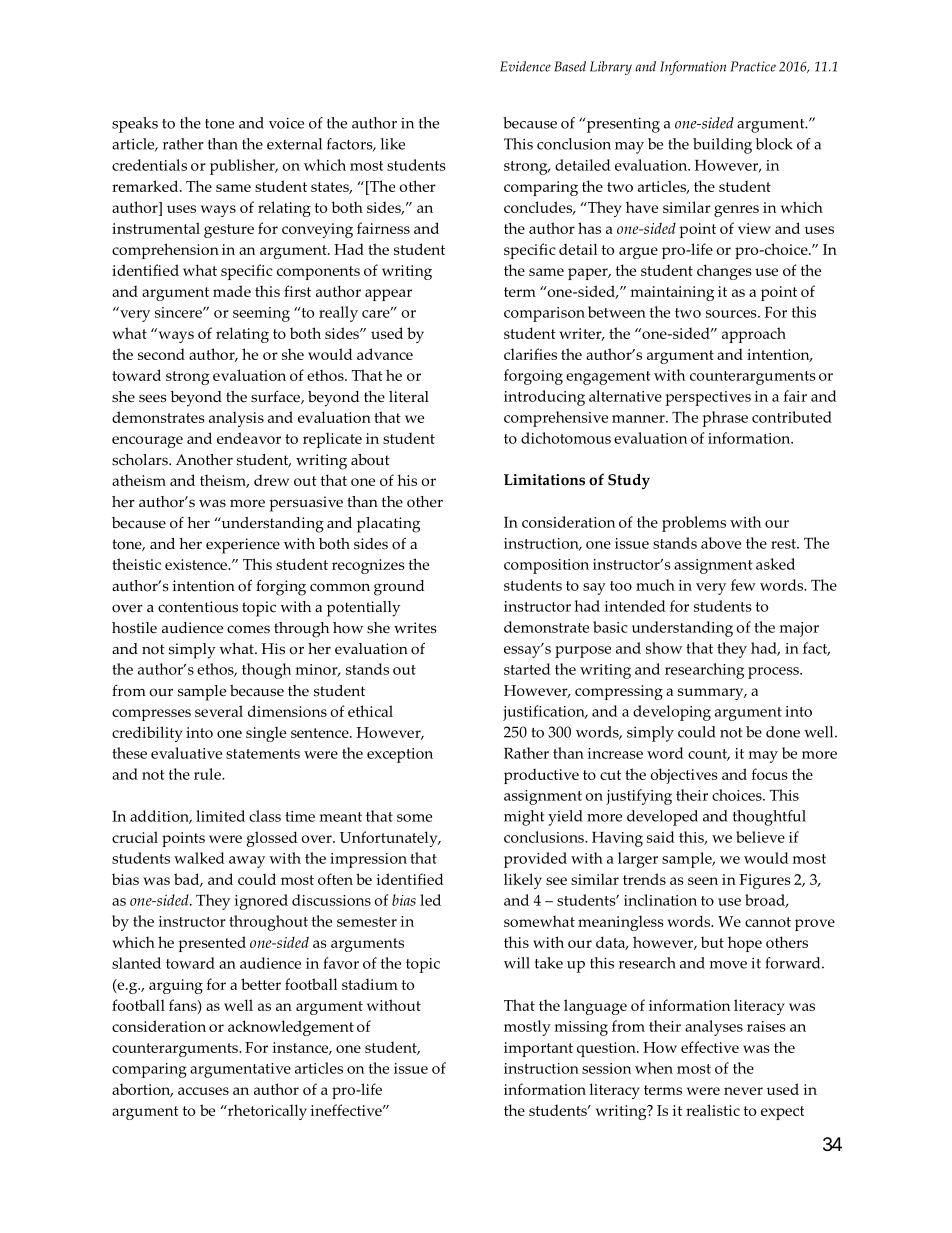 This image has width=952, height=1233. What do you see at coordinates (753, 66) in the image?
I see `Practice` at bounding box center [753, 66].
